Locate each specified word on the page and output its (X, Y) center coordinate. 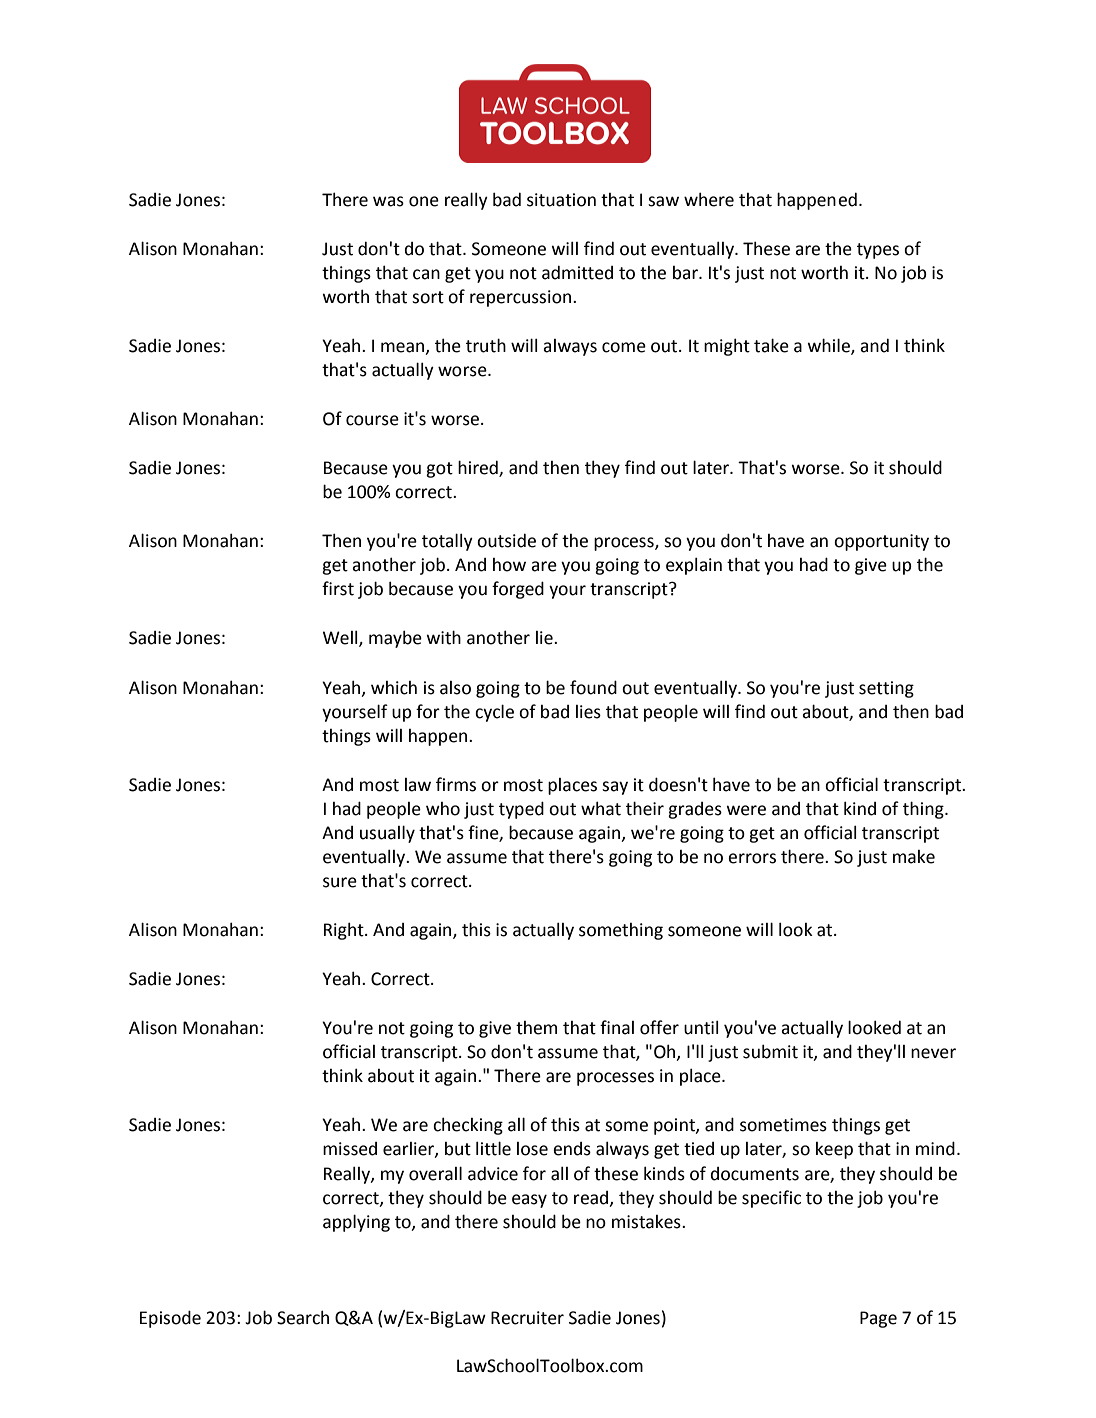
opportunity (881, 542)
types (878, 251)
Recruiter (527, 1318)
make (914, 857)
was (388, 201)
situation (561, 200)
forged (518, 590)
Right (345, 931)
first (338, 588)
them (536, 1028)
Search (303, 1317)
